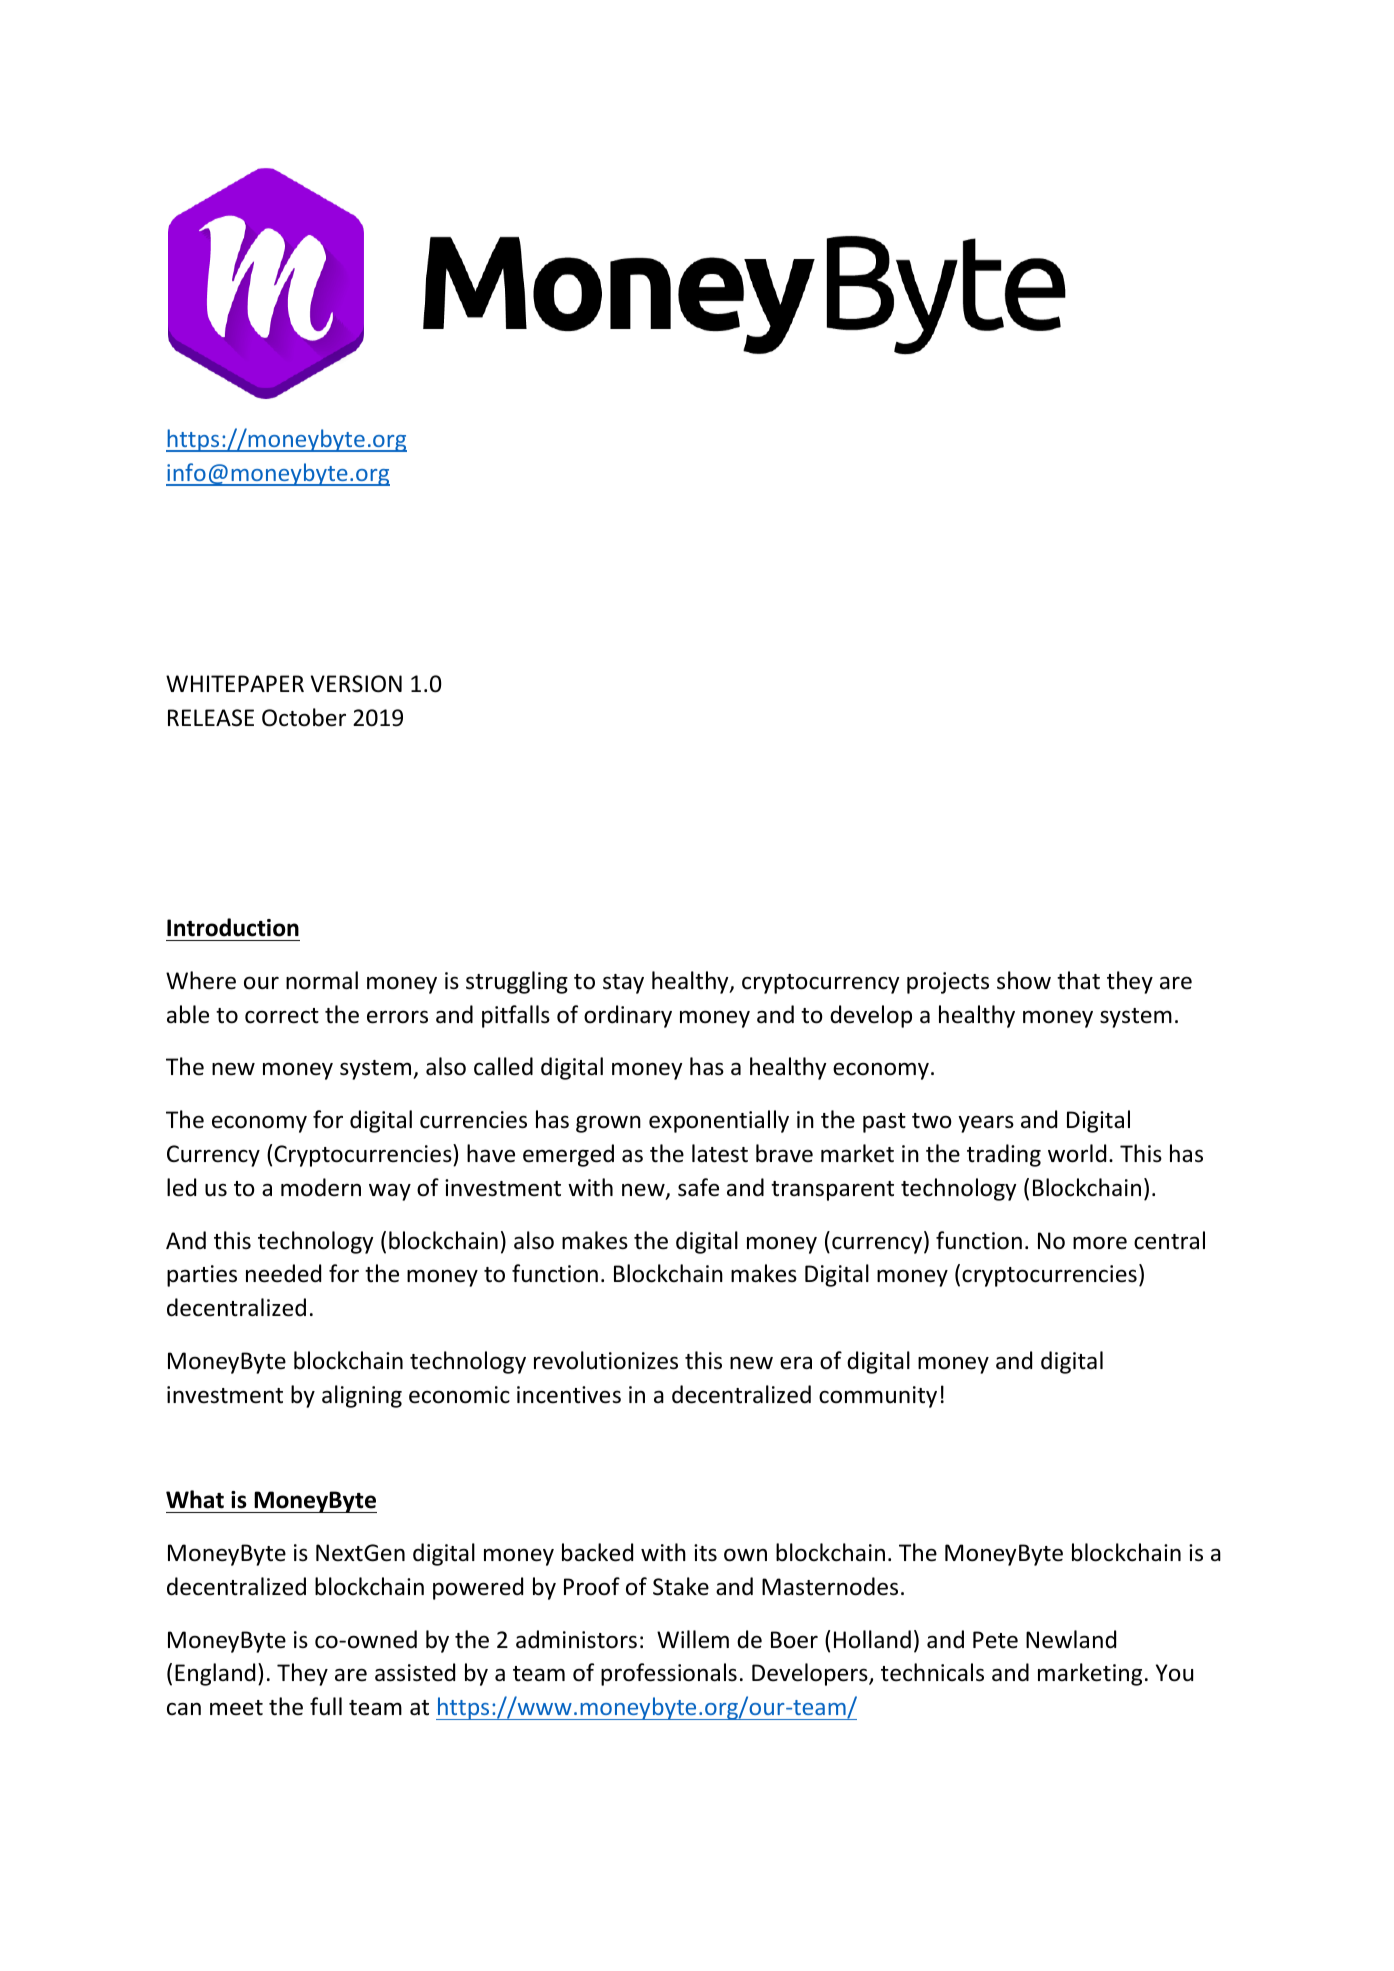 This document has height=1971, width=1394. What do you see at coordinates (669, 1674) in the document?
I see `professionals` at bounding box center [669, 1674].
